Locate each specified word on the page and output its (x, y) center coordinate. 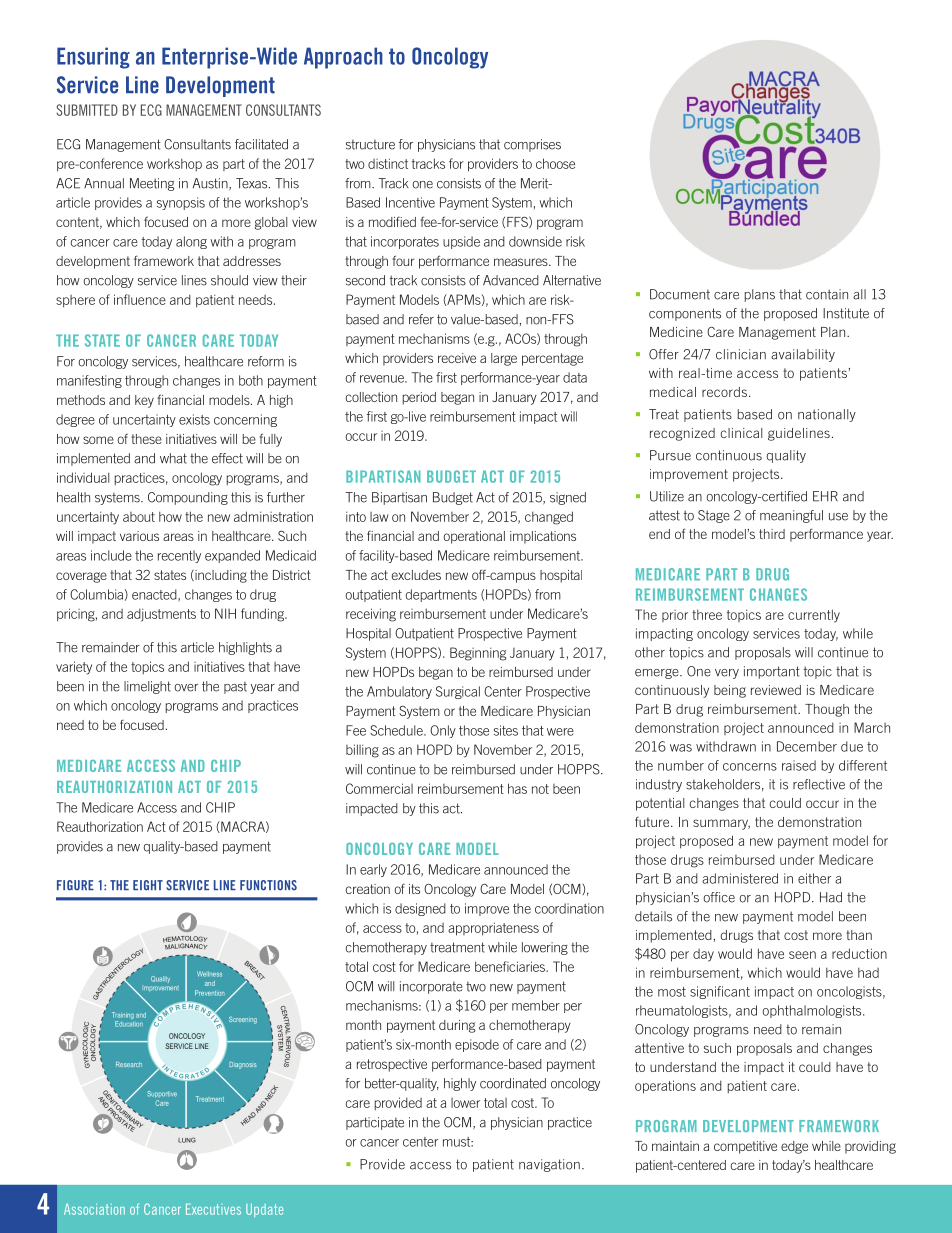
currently (814, 616)
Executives (213, 1209)
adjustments (161, 615)
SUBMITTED (87, 110)
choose (555, 163)
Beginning (478, 654)
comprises (532, 145)
